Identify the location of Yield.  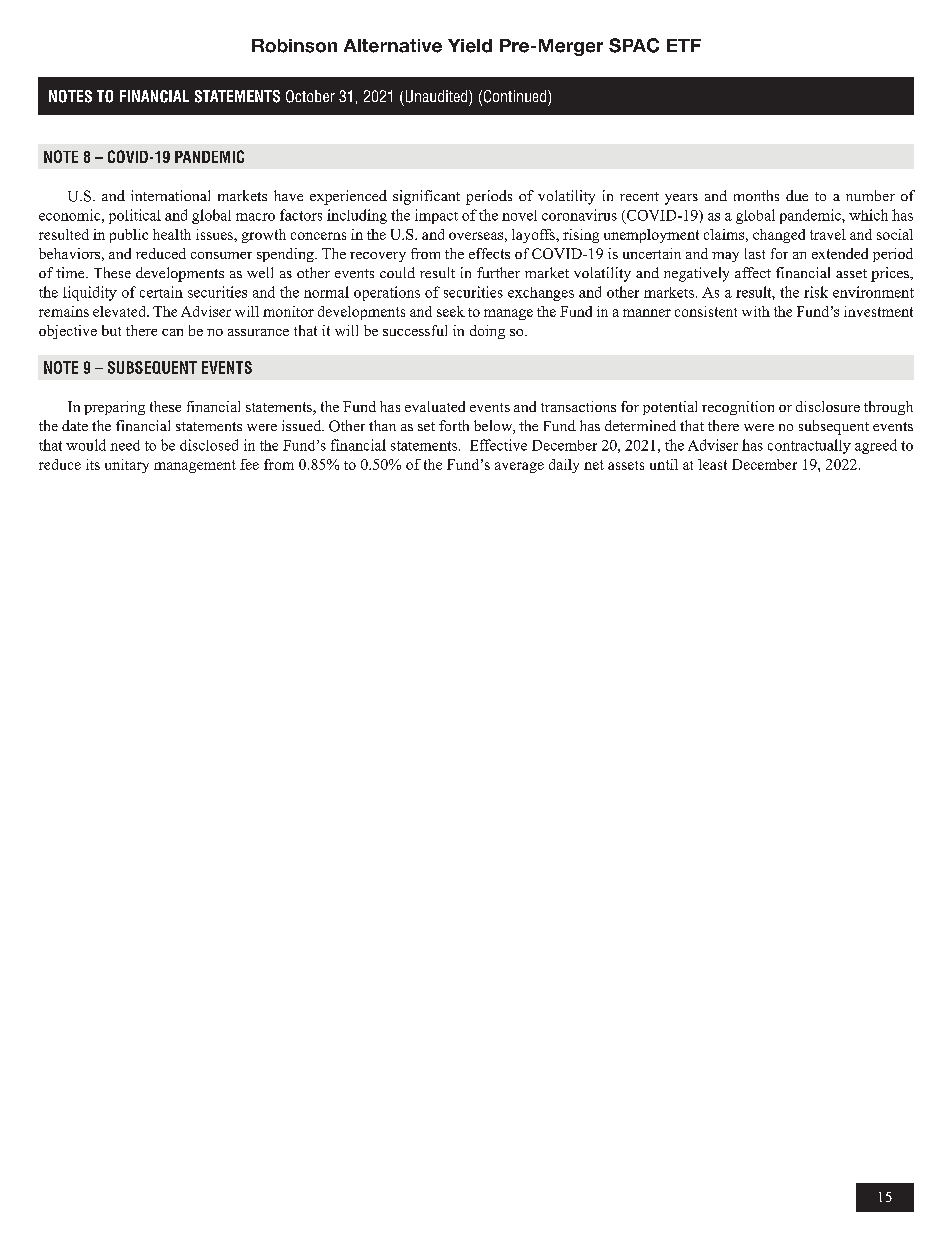
(470, 46).
